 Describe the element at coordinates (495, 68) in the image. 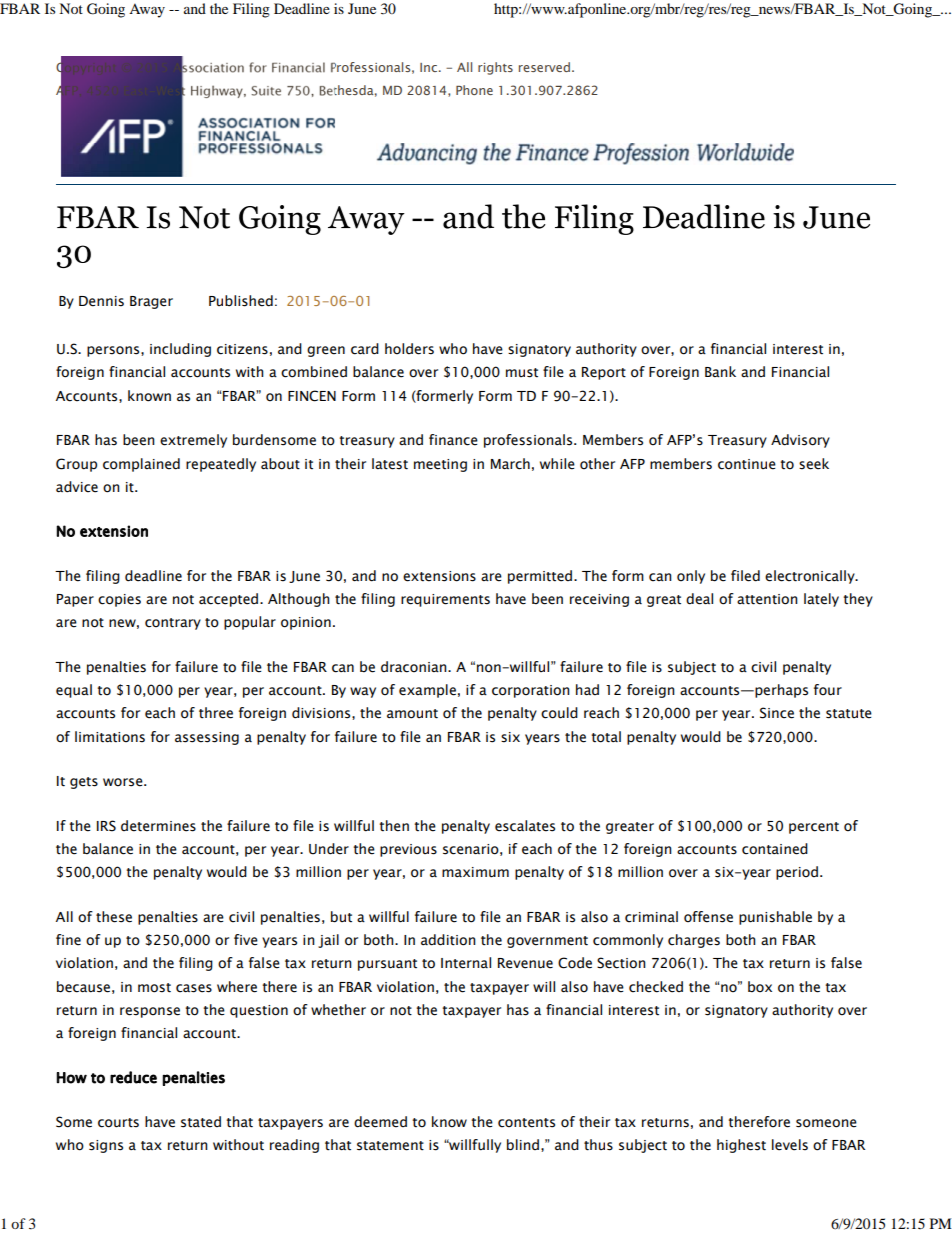

I see `rights` at that location.
